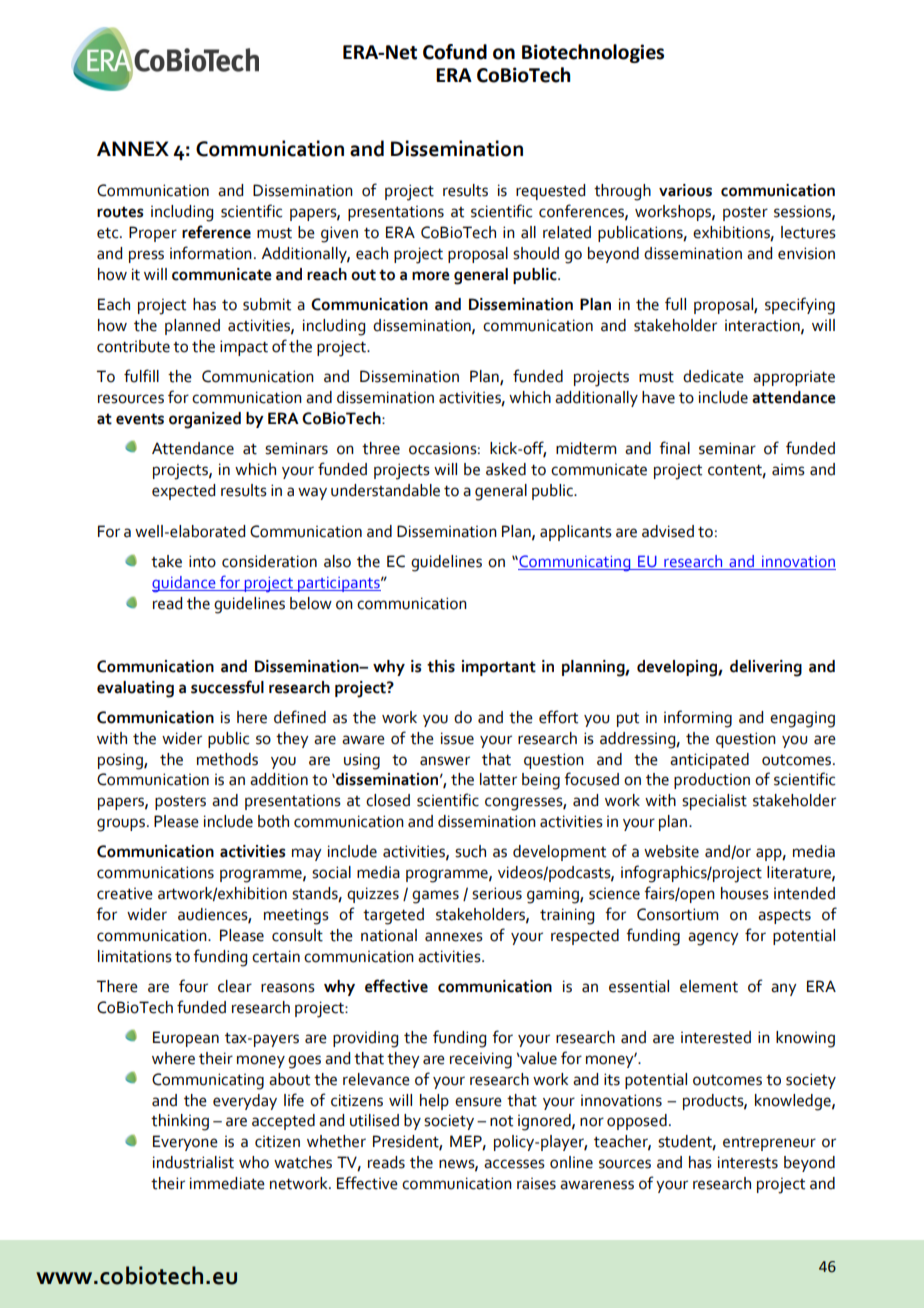 This page has height=1308, width=924. Describe the element at coordinates (120, 212) in the page. I see `routes` at that location.
